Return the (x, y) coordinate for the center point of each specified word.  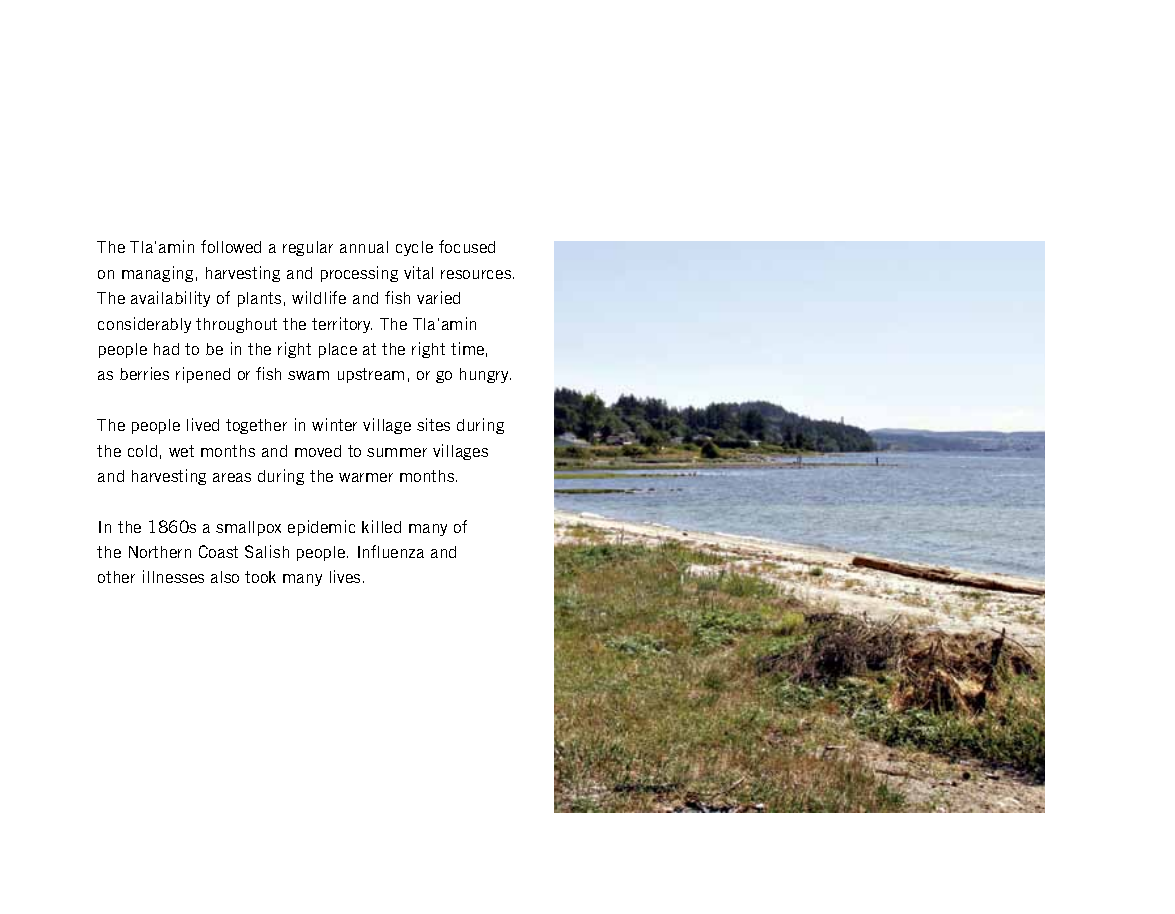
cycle (414, 248)
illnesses (173, 576)
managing (157, 274)
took (260, 577)
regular (308, 248)
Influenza (391, 551)
